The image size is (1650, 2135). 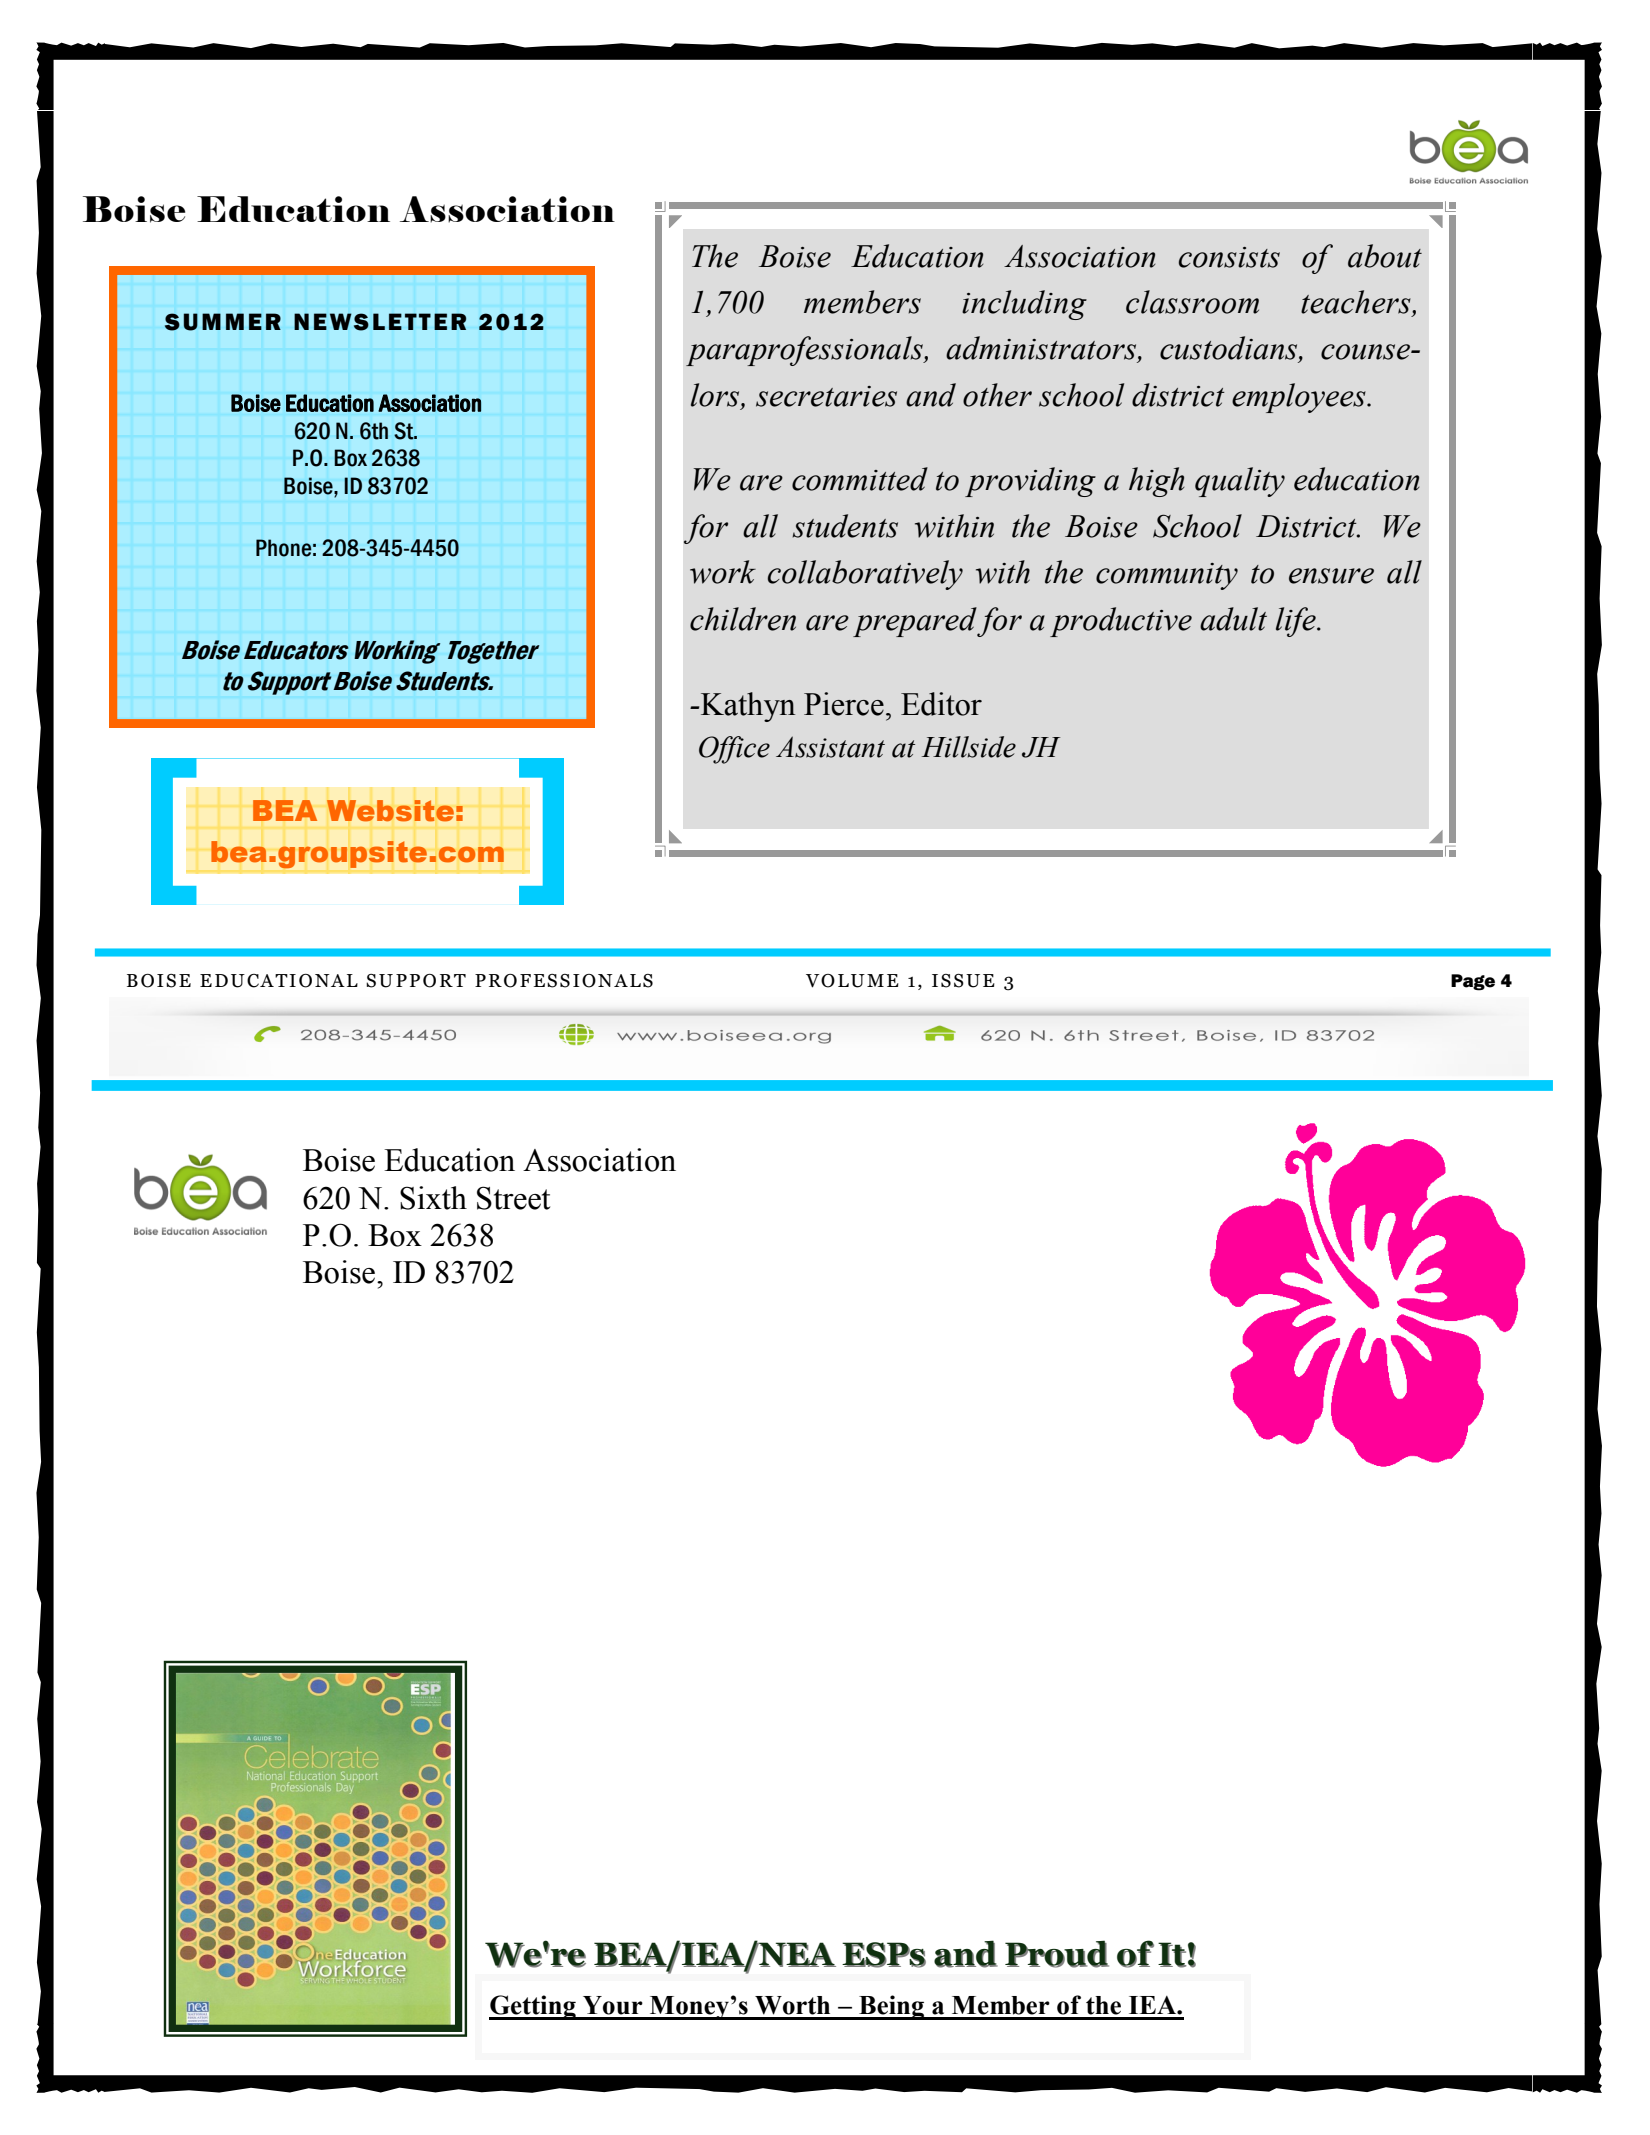 I want to click on teachers, so click(x=1357, y=303).
